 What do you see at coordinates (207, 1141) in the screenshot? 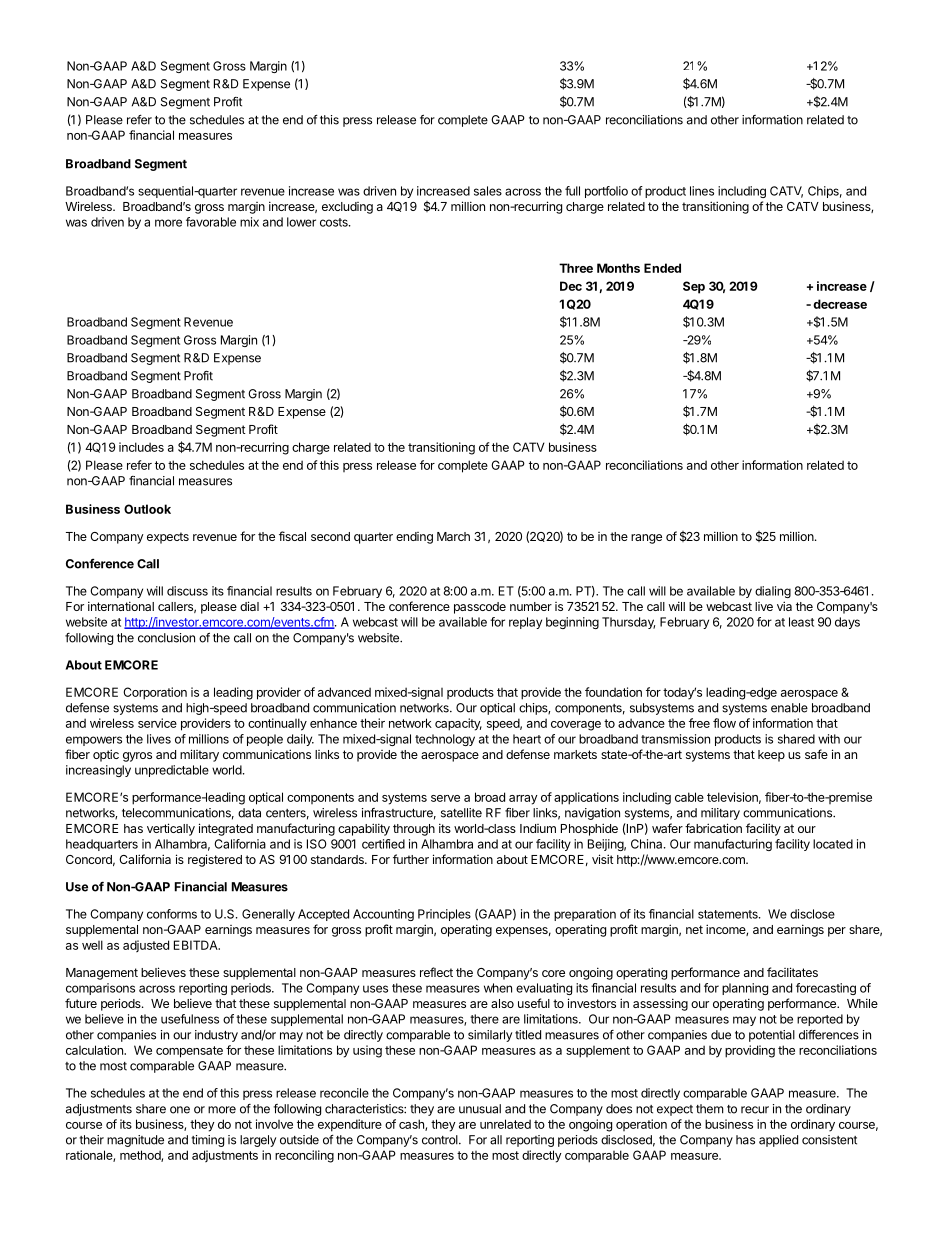
I see `timing` at bounding box center [207, 1141].
